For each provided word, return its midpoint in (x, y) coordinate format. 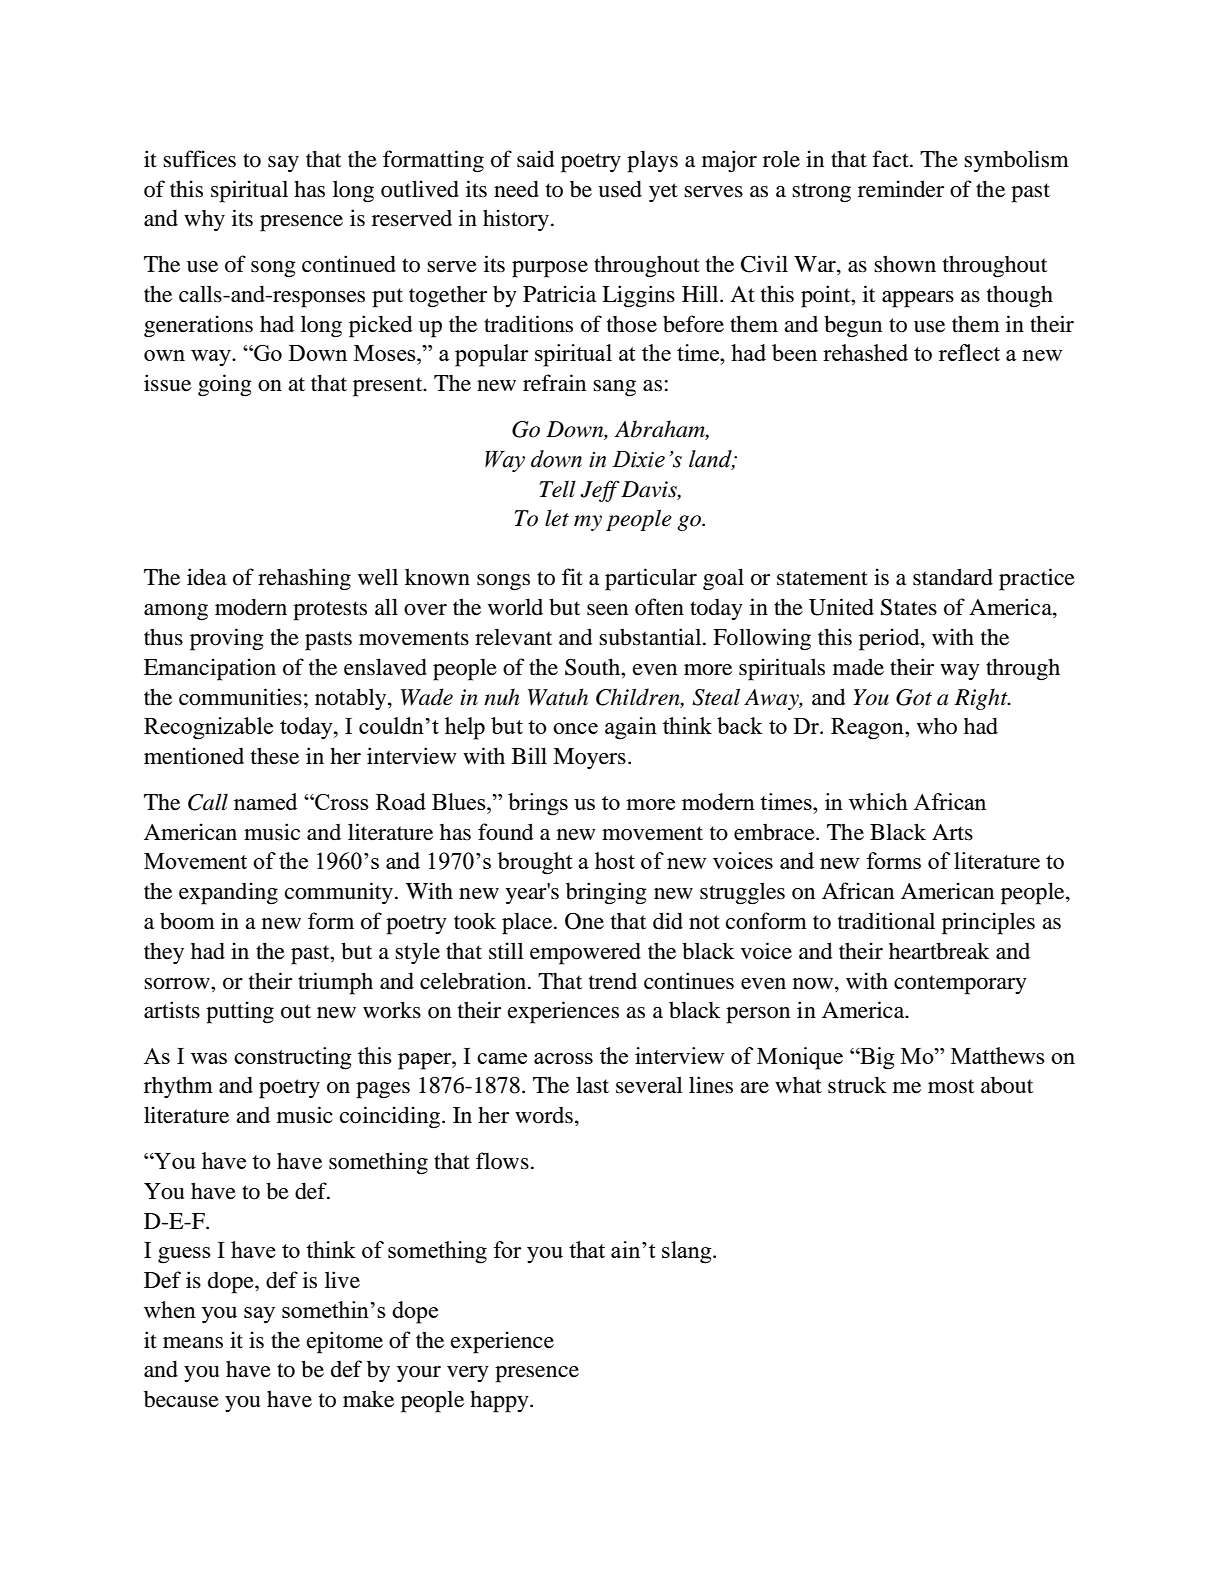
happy (500, 1401)
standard (953, 577)
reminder (901, 189)
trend (613, 981)
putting (240, 1012)
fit (572, 576)
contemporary (960, 985)
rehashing (304, 579)
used (620, 189)
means (193, 1343)
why (204, 220)
